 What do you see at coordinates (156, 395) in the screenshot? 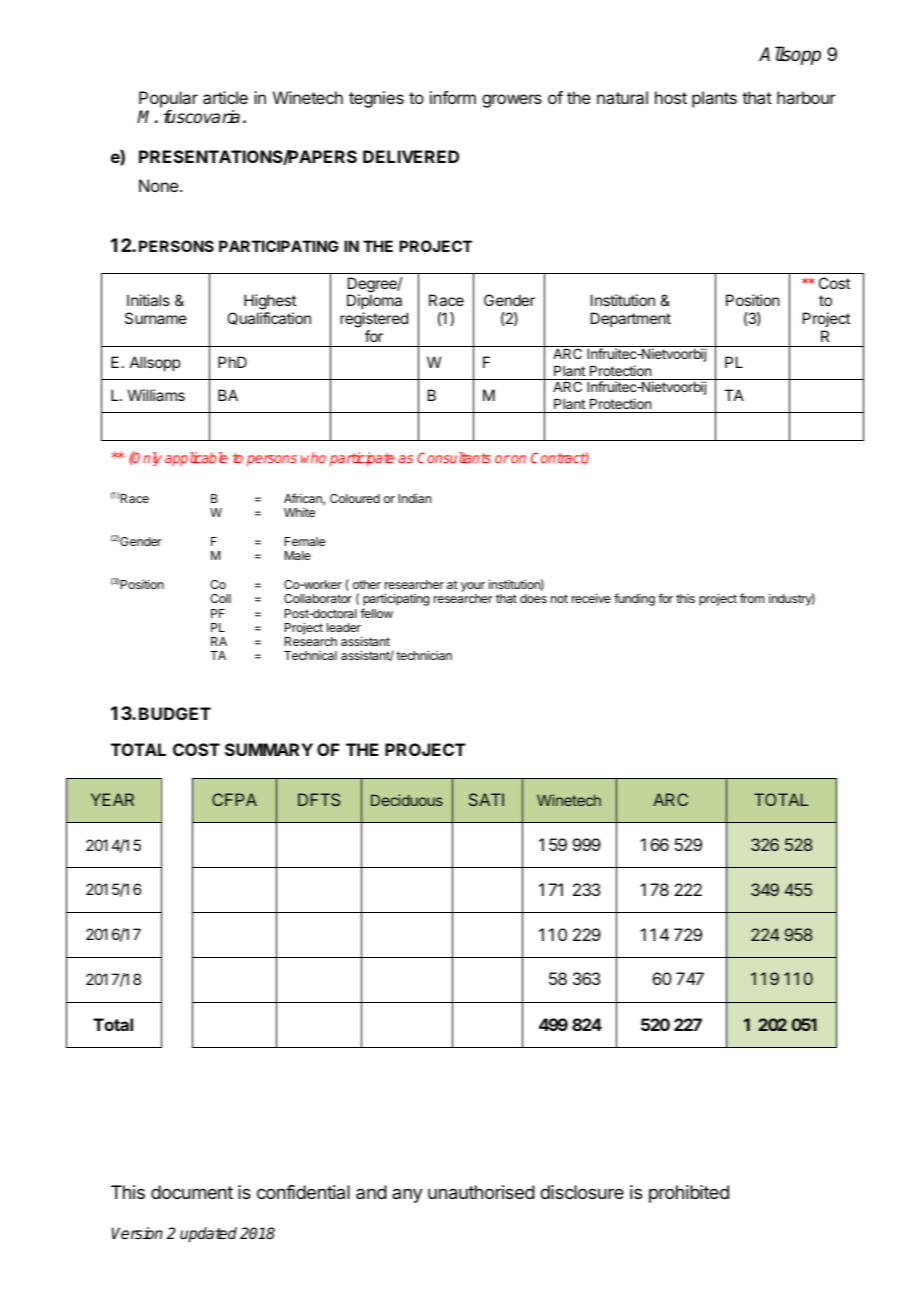
I see `Williams` at bounding box center [156, 395].
